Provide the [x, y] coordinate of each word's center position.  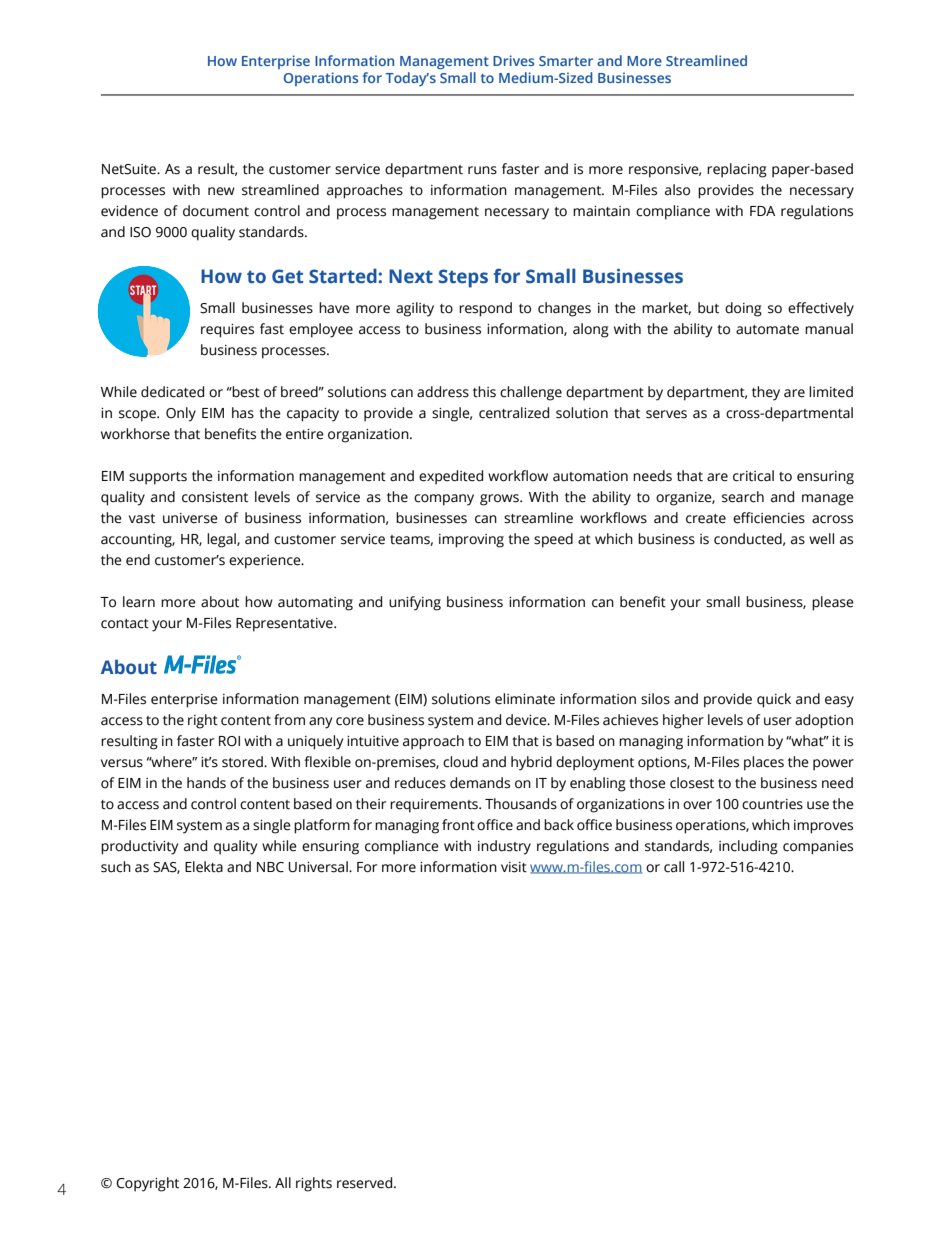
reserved [366, 1183]
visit [514, 867]
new [221, 191]
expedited [451, 477]
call [674, 867]
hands [206, 783]
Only [181, 414]
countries [772, 804]
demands [480, 783]
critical [753, 476]
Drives [513, 60]
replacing [737, 170]
